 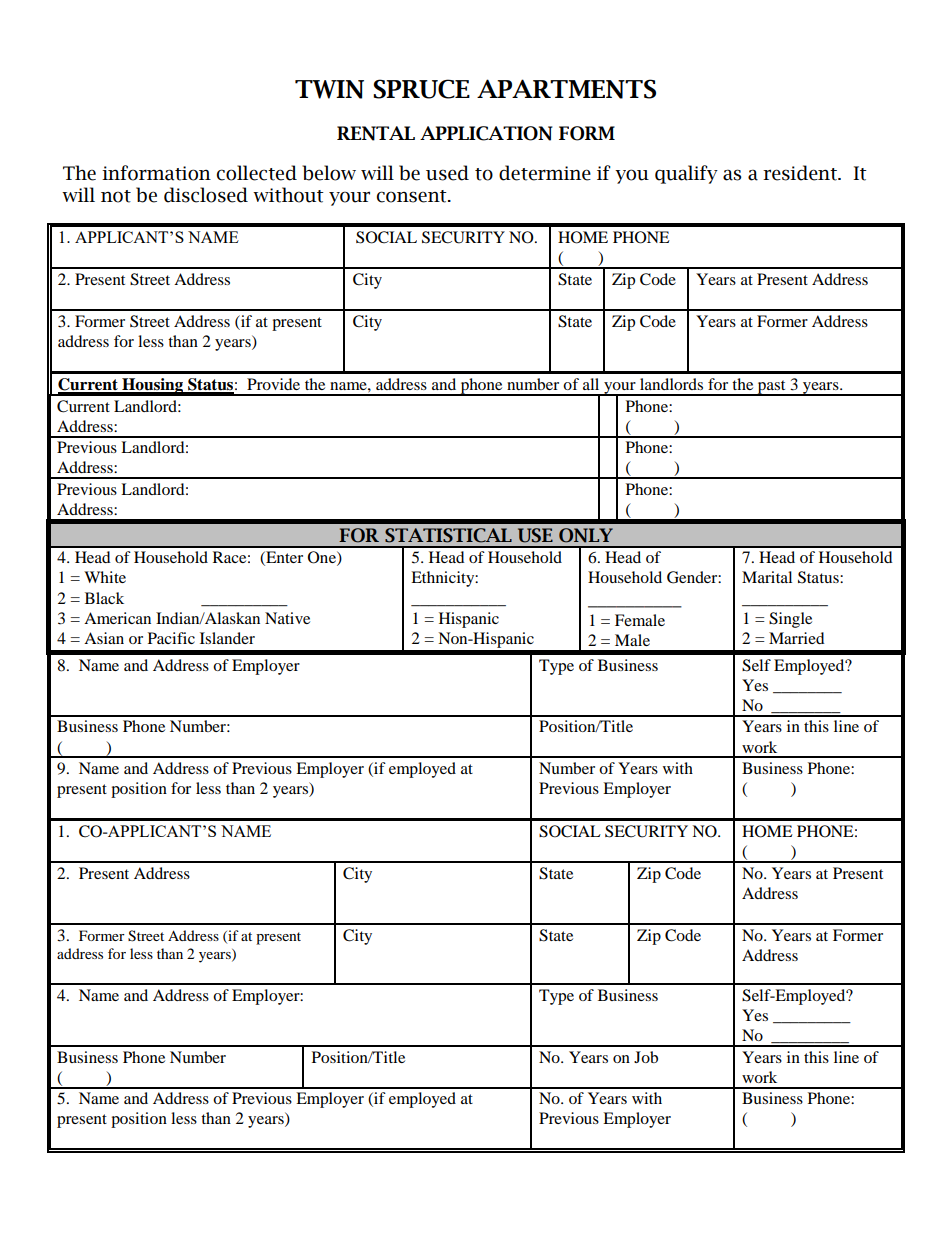 I want to click on qualify, so click(x=686, y=174).
